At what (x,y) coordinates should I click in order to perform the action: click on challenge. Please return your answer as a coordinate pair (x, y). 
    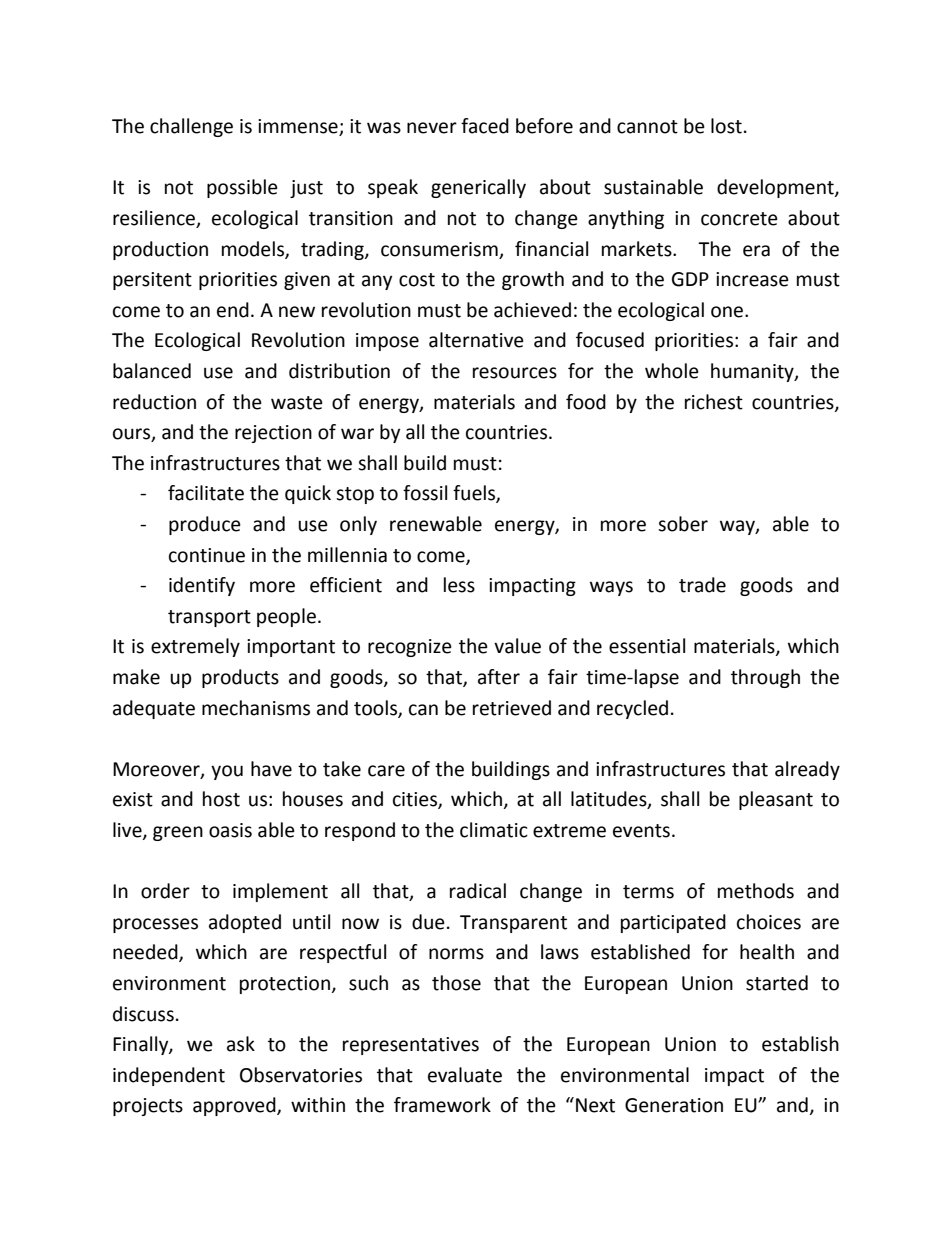
    Looking at the image, I should click on (191, 127).
